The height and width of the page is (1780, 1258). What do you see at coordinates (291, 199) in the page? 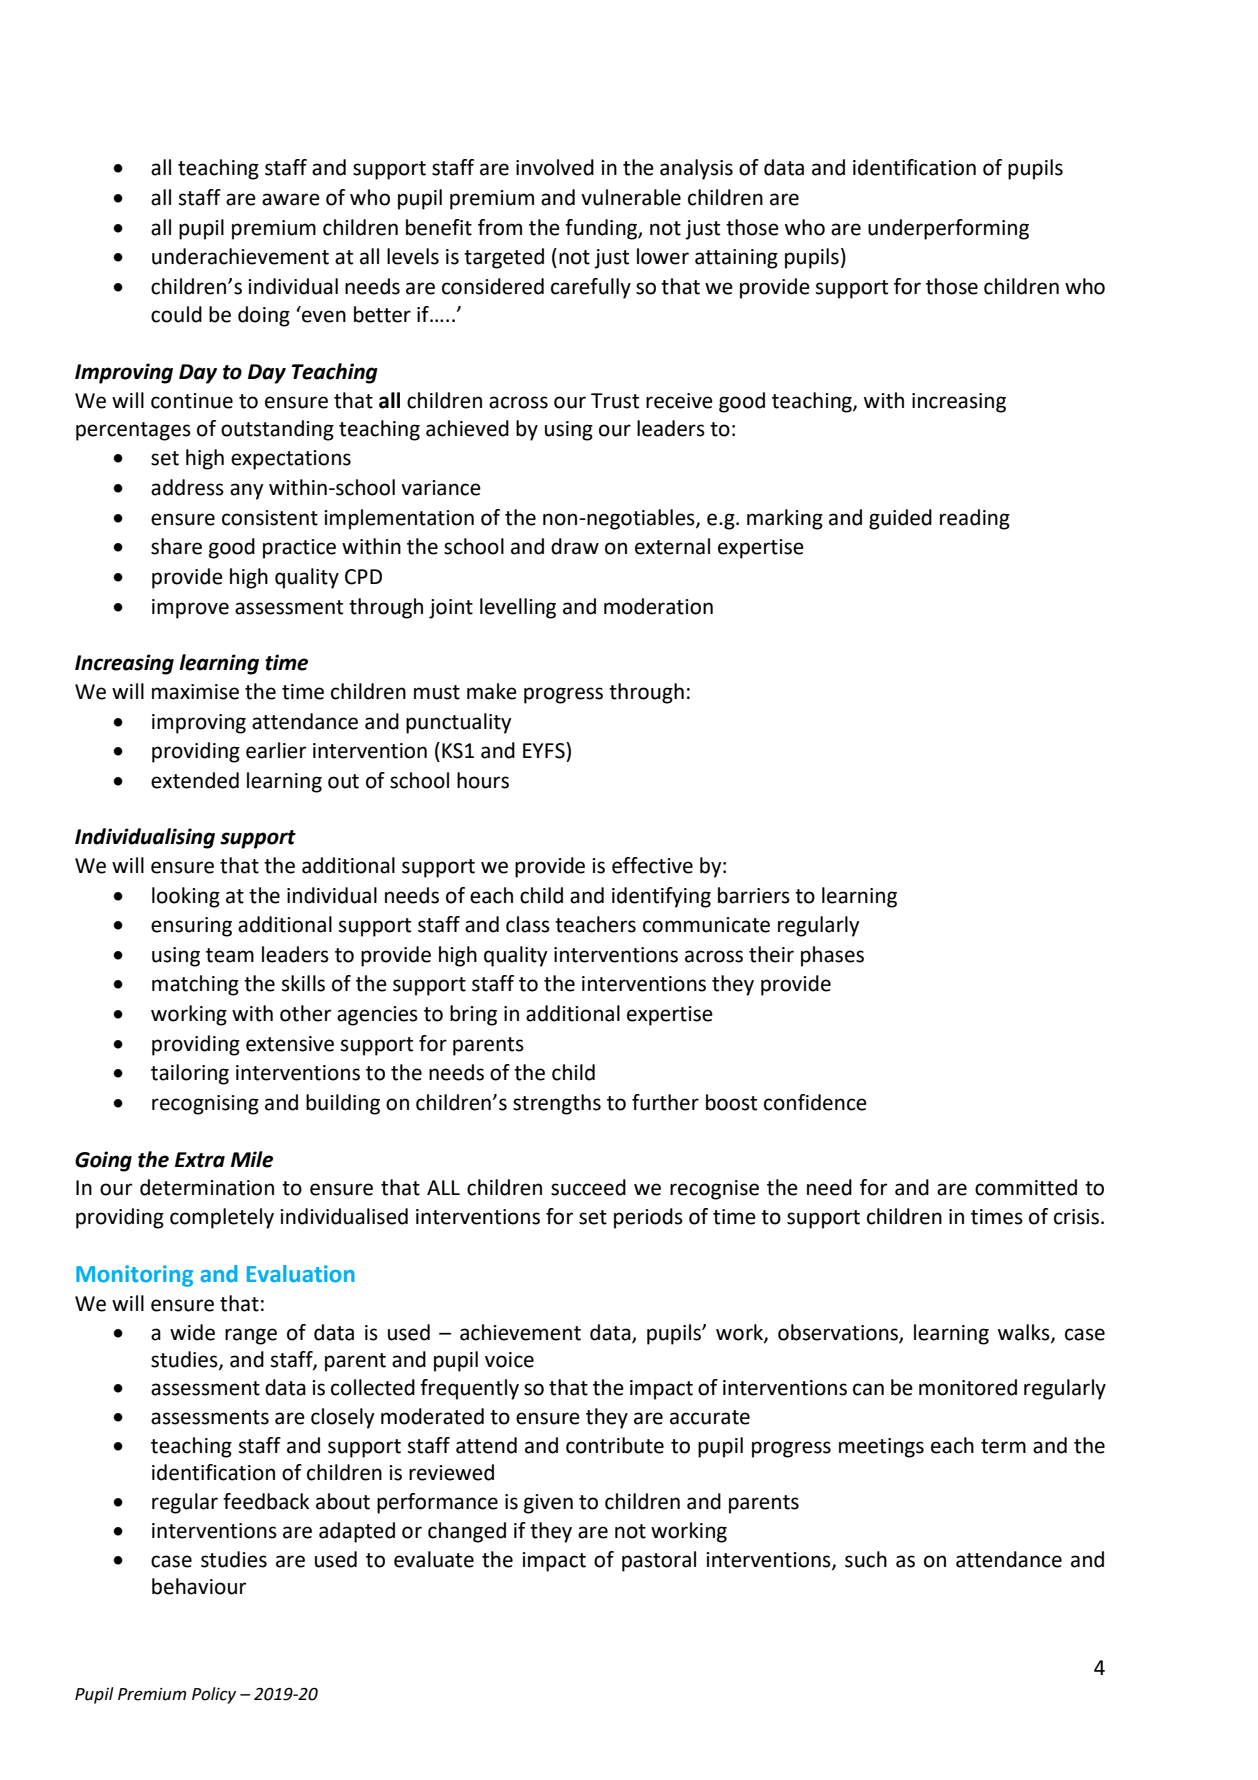
I see `aware` at bounding box center [291, 199].
